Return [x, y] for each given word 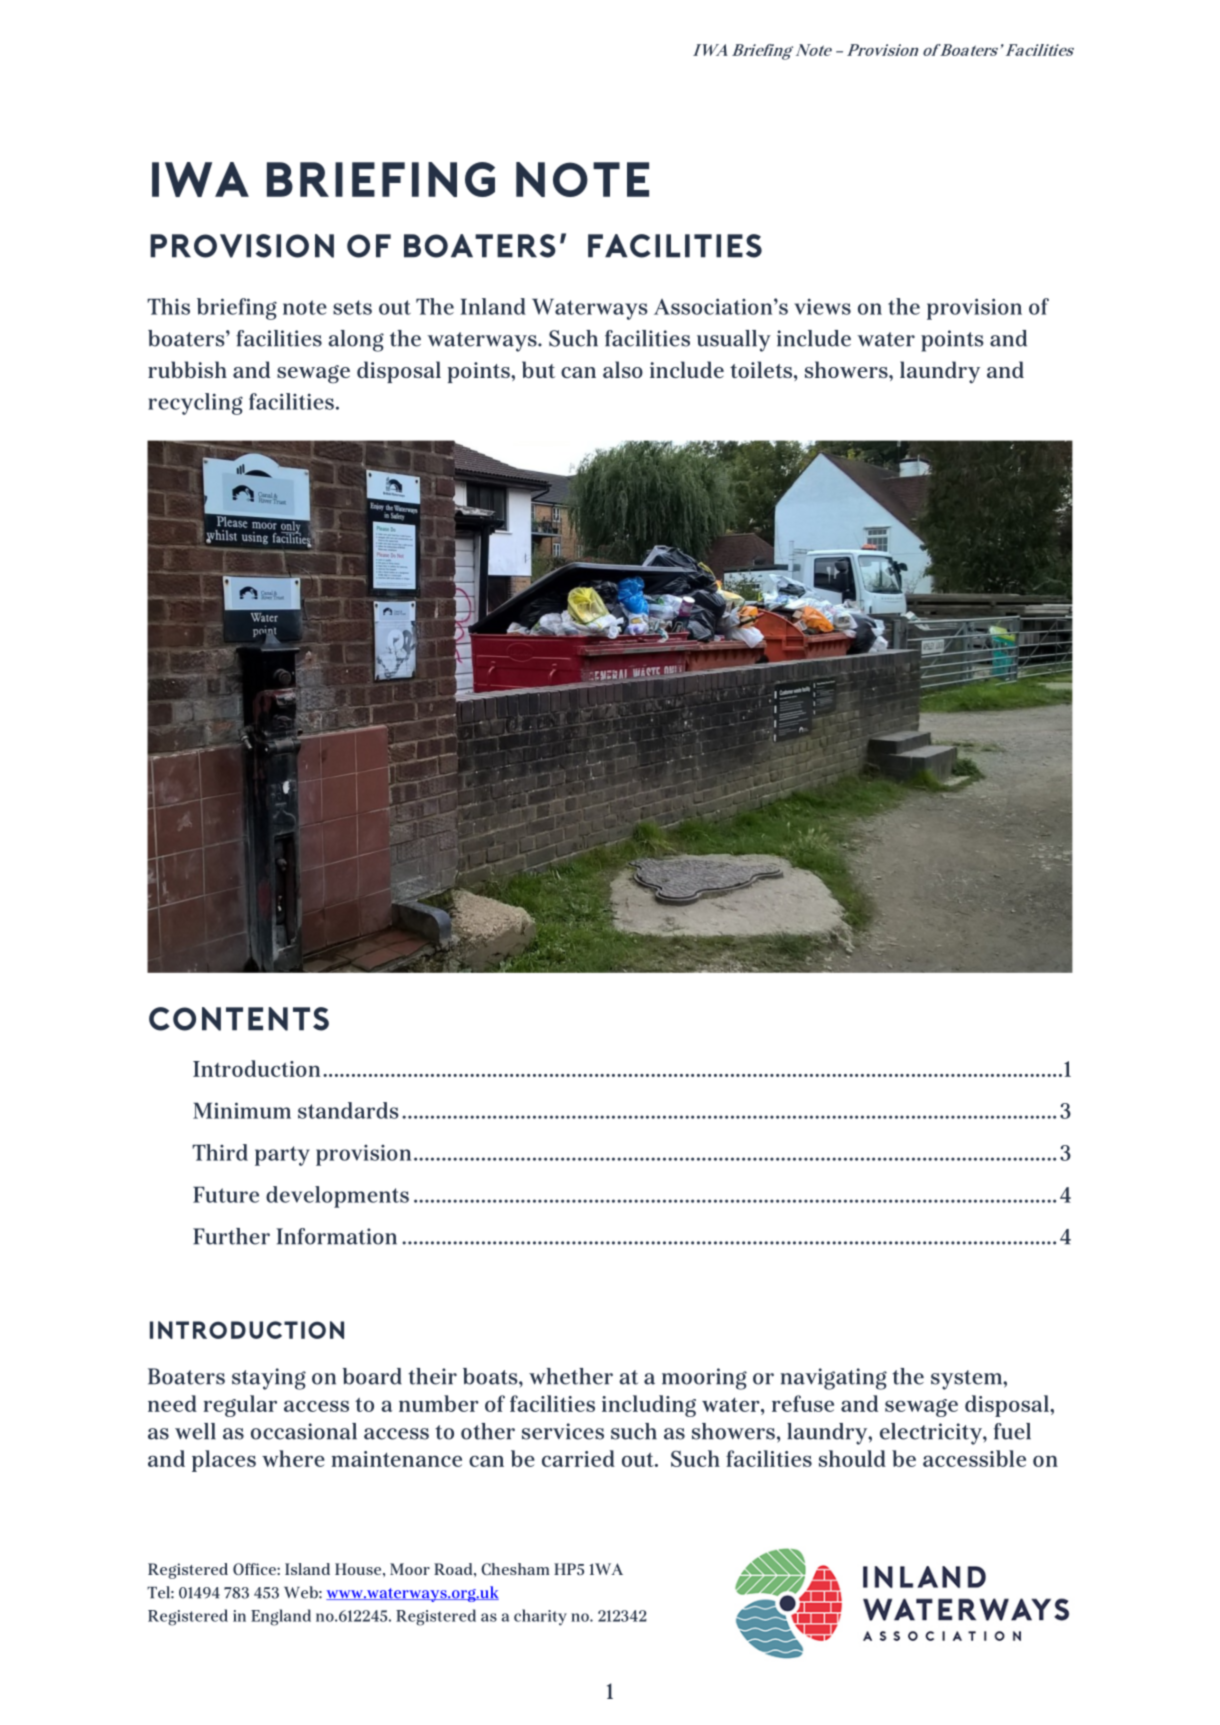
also [623, 369]
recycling [195, 404]
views [822, 306]
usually [734, 341]
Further [231, 1236]
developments [337, 1197]
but [538, 369]
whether [571, 1376]
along [356, 341]
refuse [803, 1403]
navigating [834, 1379]
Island [307, 1569]
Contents [239, 1019]
